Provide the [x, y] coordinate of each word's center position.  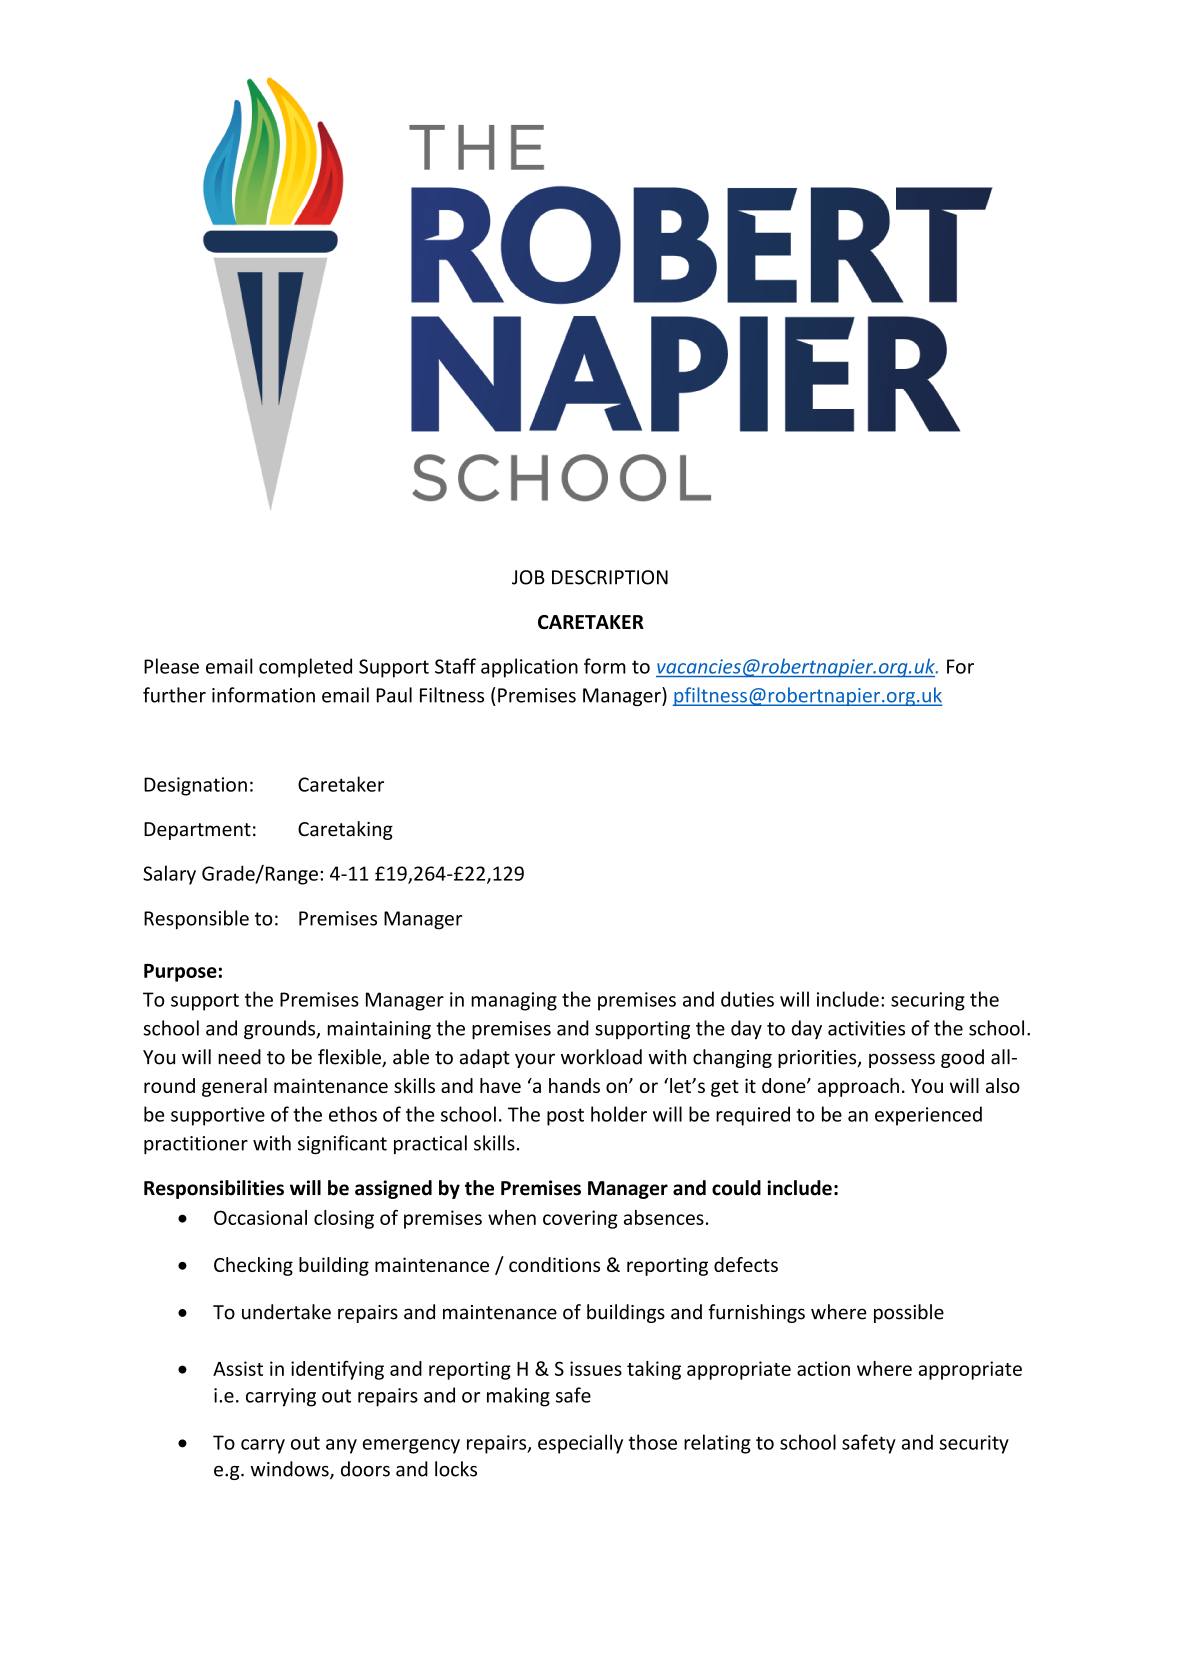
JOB [528, 577]
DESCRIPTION [610, 577]
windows [291, 1470]
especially [580, 1444]
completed [305, 668]
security [974, 1444]
